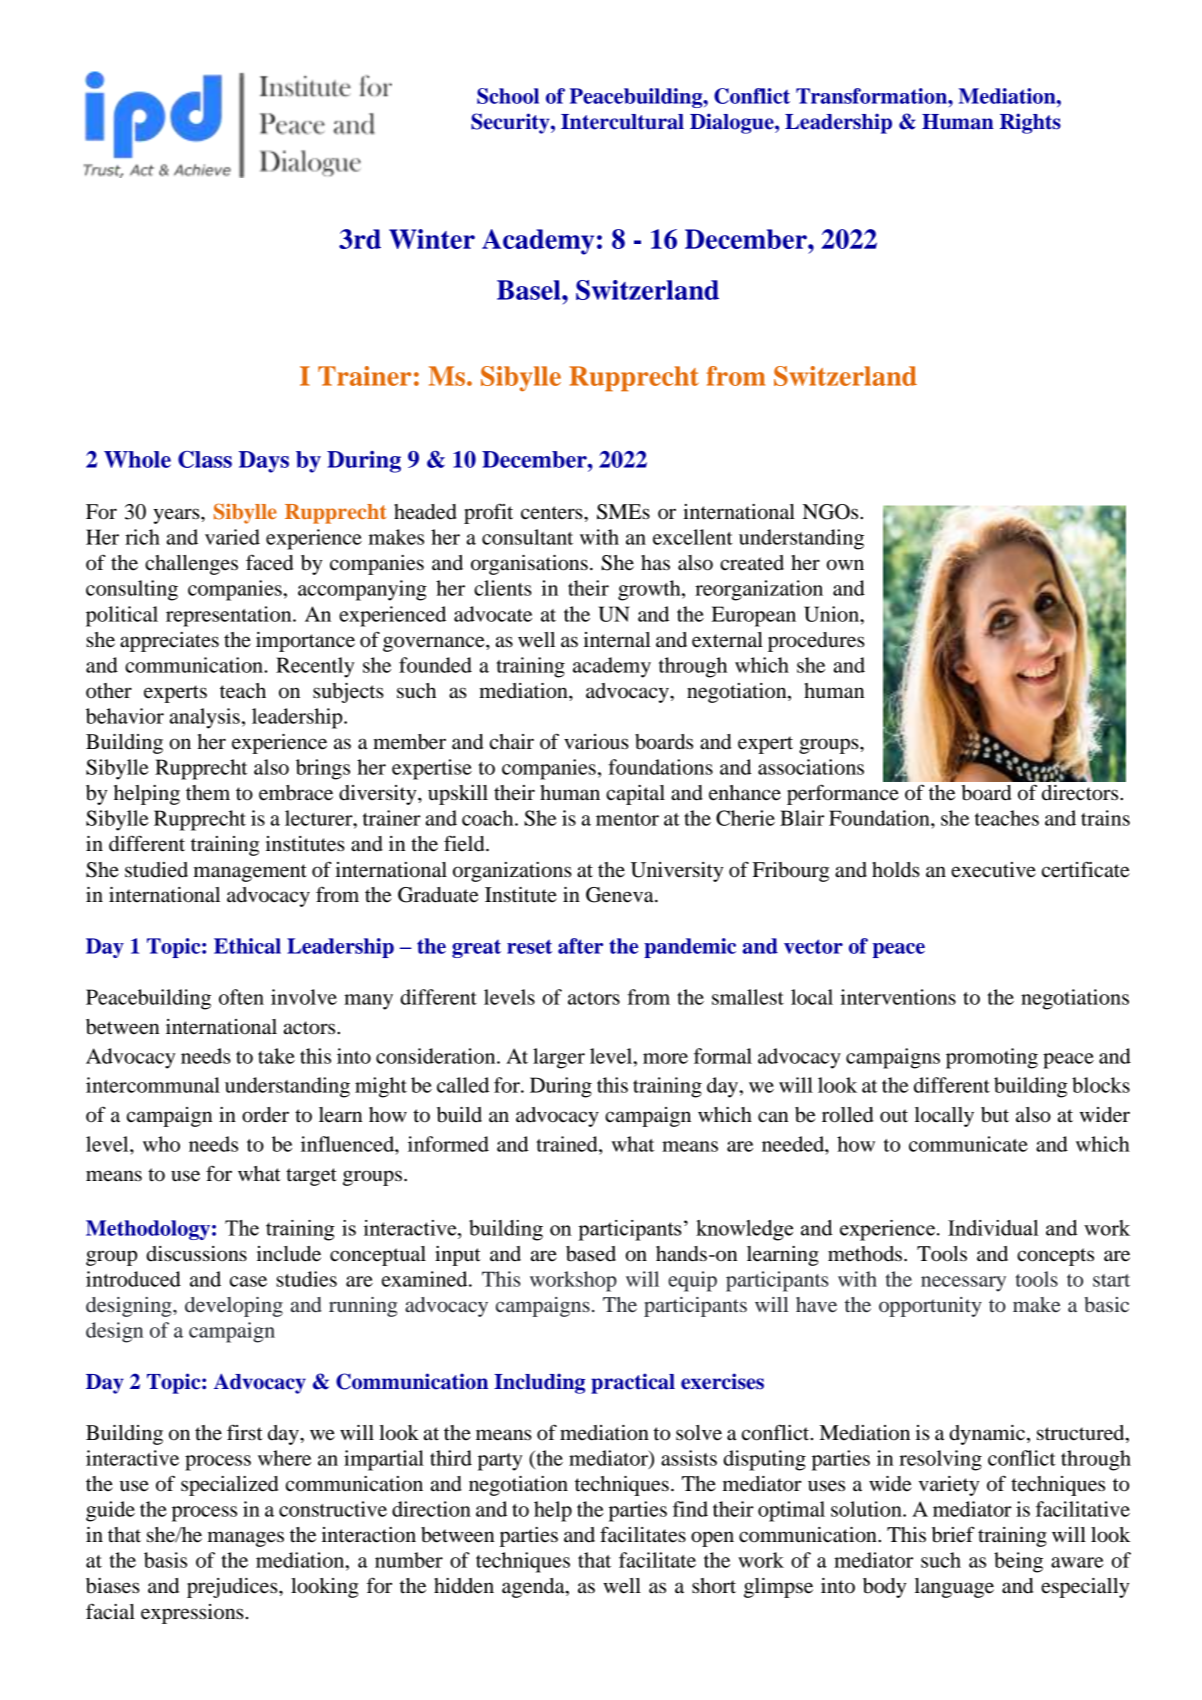 This image has height=1700, width=1202. Describe the element at coordinates (250, 873) in the image. I see `management` at that location.
